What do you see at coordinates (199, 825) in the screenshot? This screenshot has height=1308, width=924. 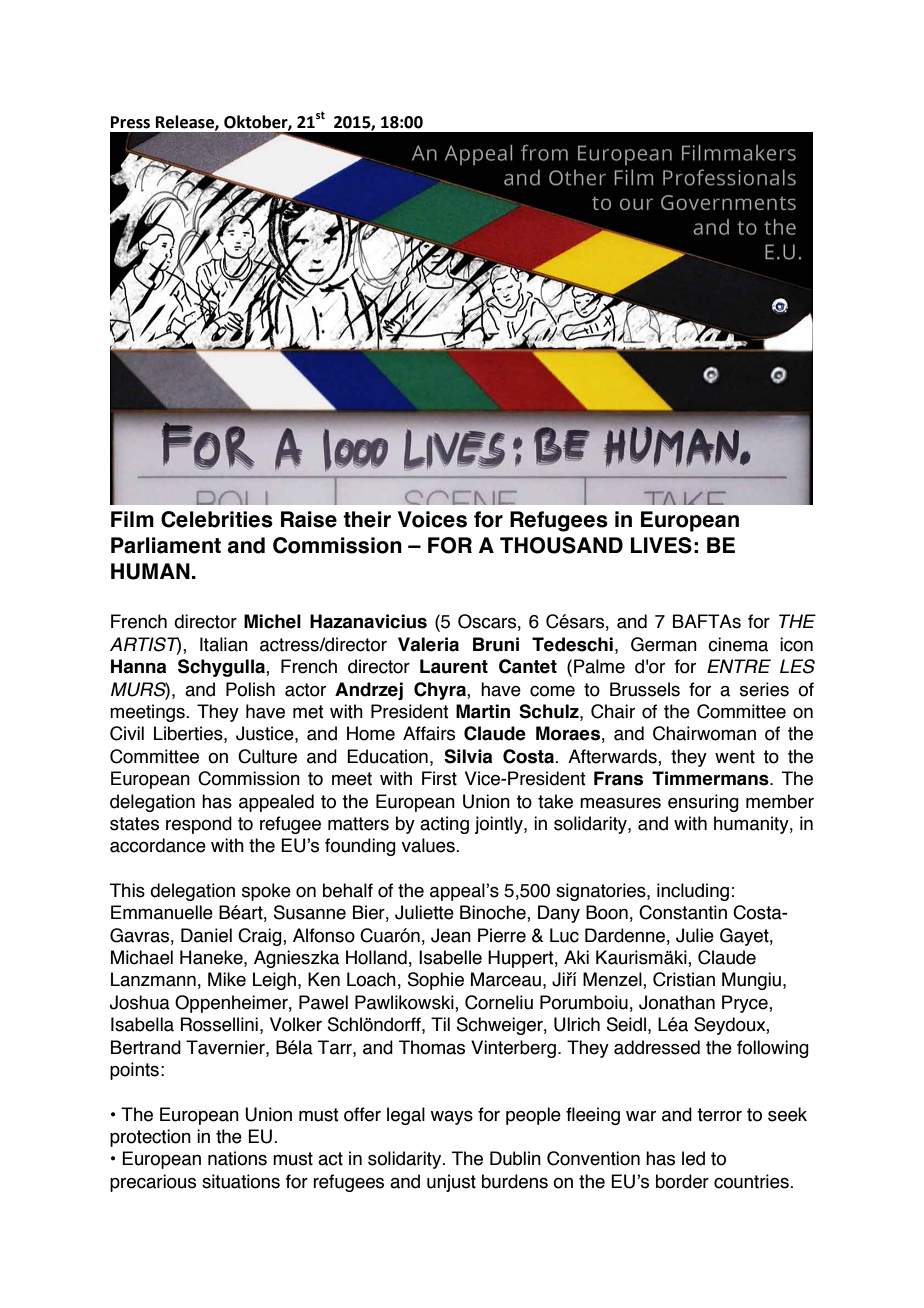 I see `respond` at bounding box center [199, 825].
